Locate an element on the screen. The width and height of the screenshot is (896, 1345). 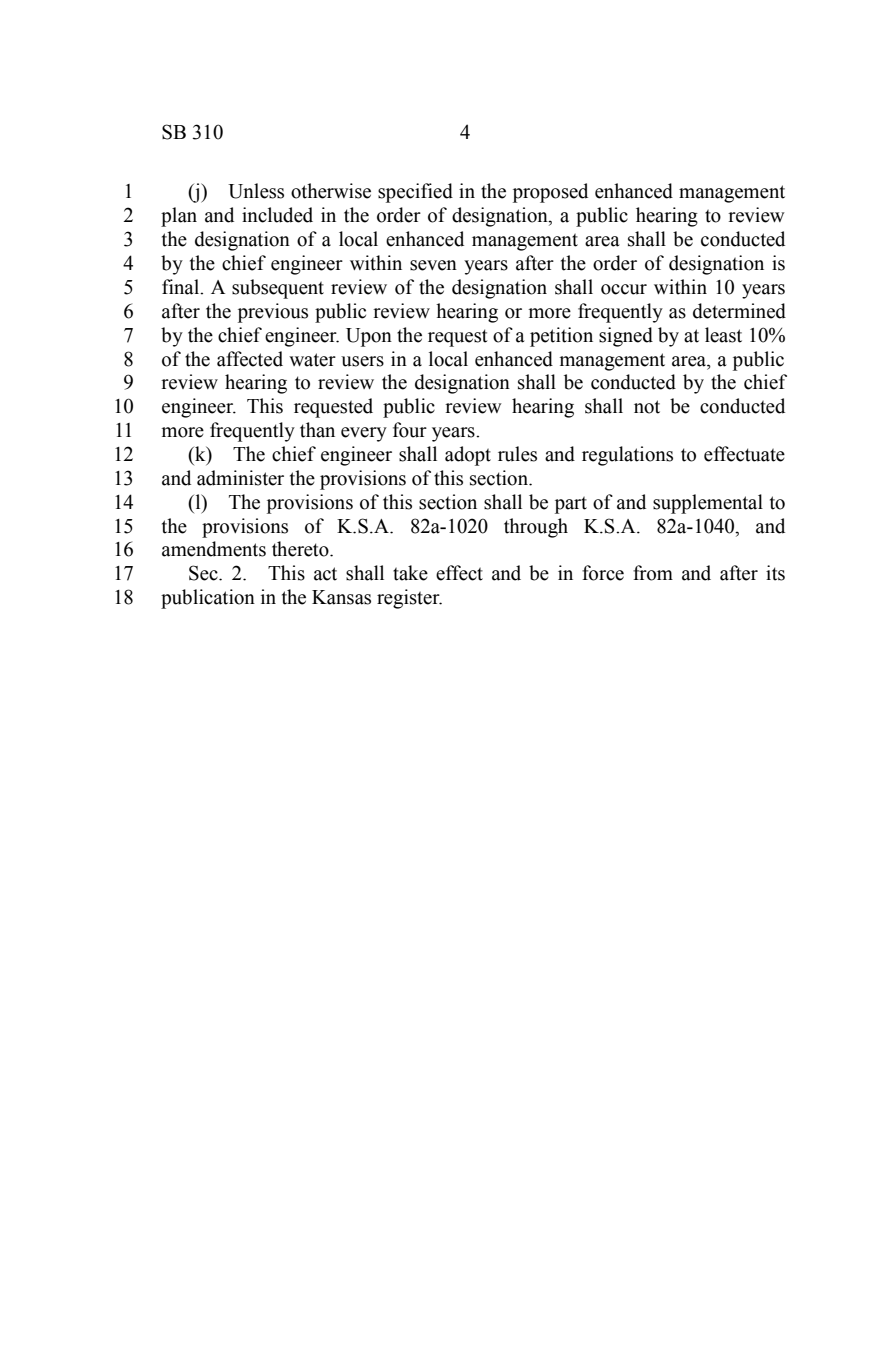
specified is located at coordinates (415, 193).
